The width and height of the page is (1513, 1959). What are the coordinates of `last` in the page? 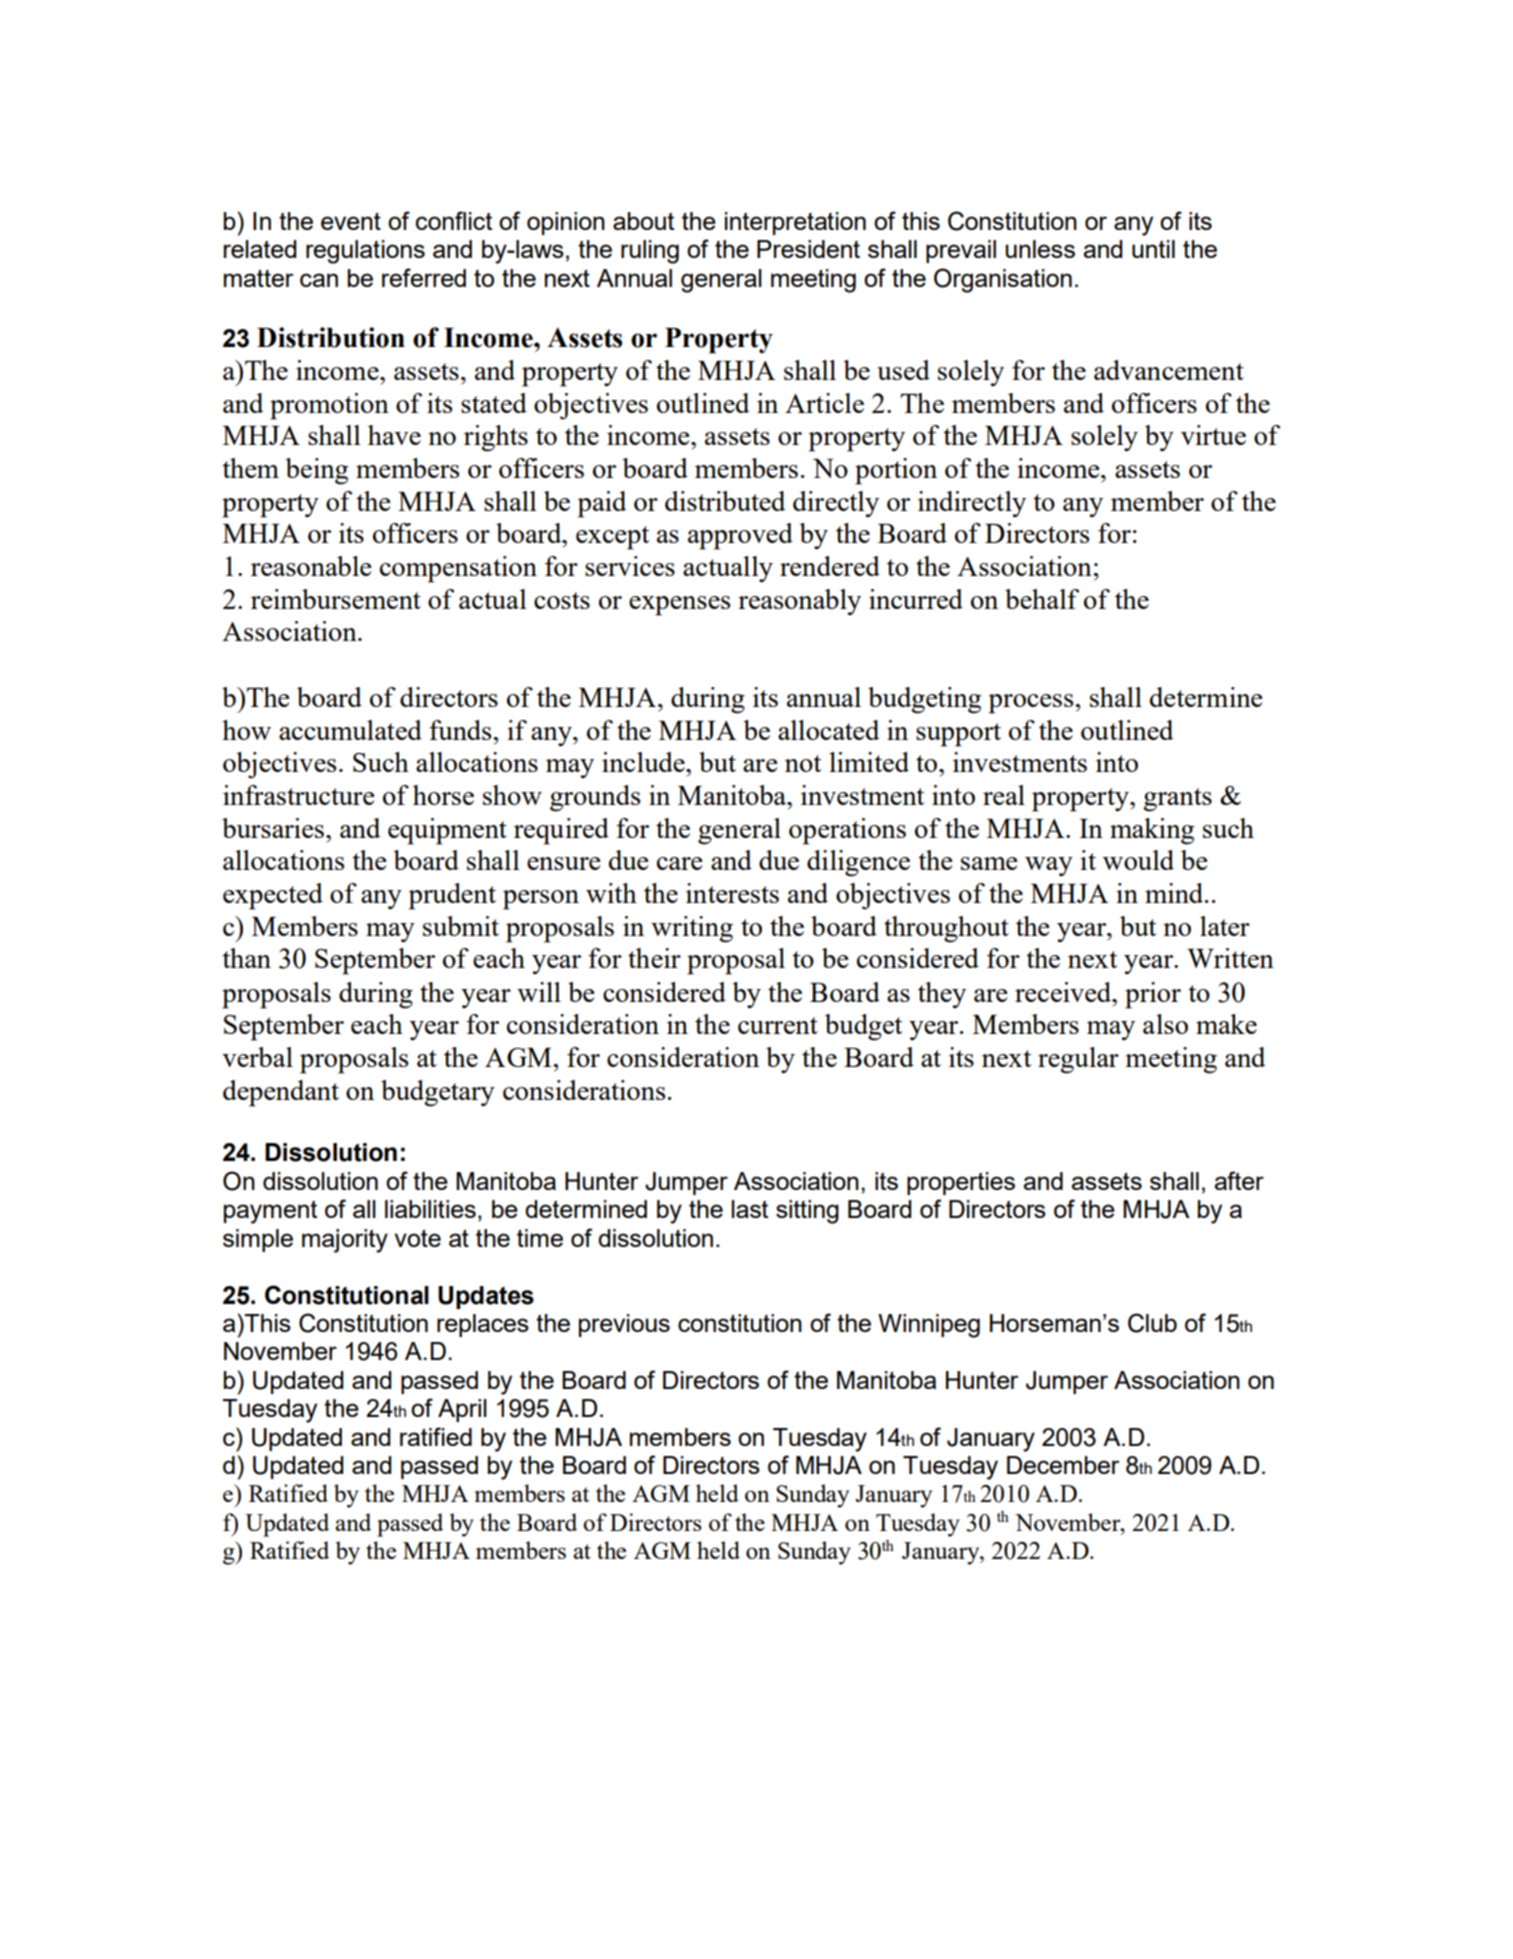 It's located at (750, 1209).
